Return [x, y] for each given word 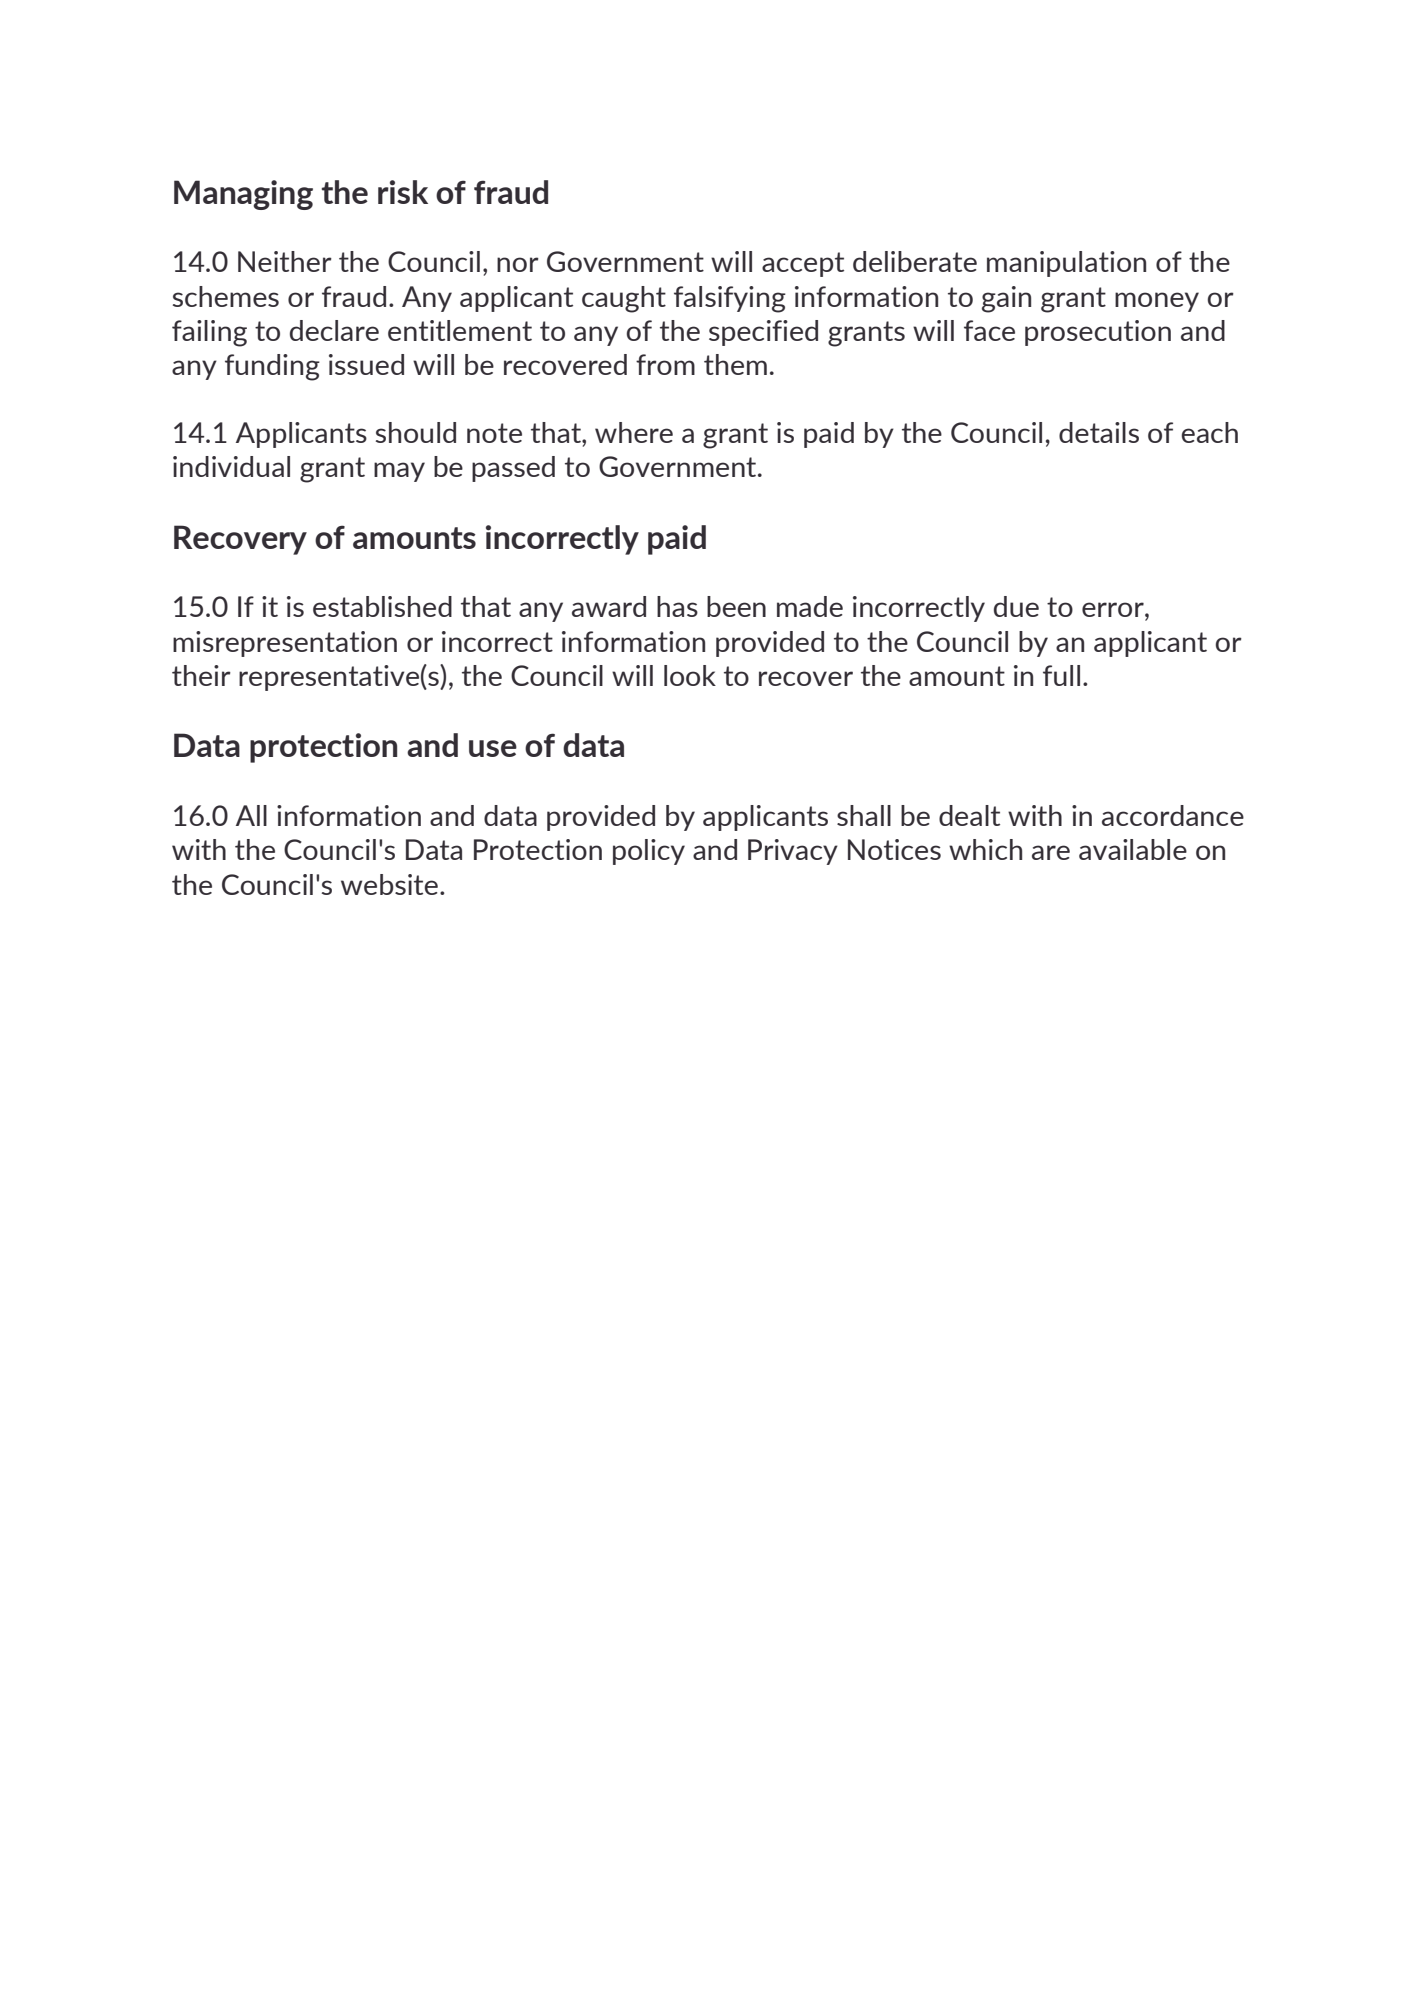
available [1133, 849]
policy [649, 852]
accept [803, 264]
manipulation [1066, 264]
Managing [243, 195]
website [389, 884]
